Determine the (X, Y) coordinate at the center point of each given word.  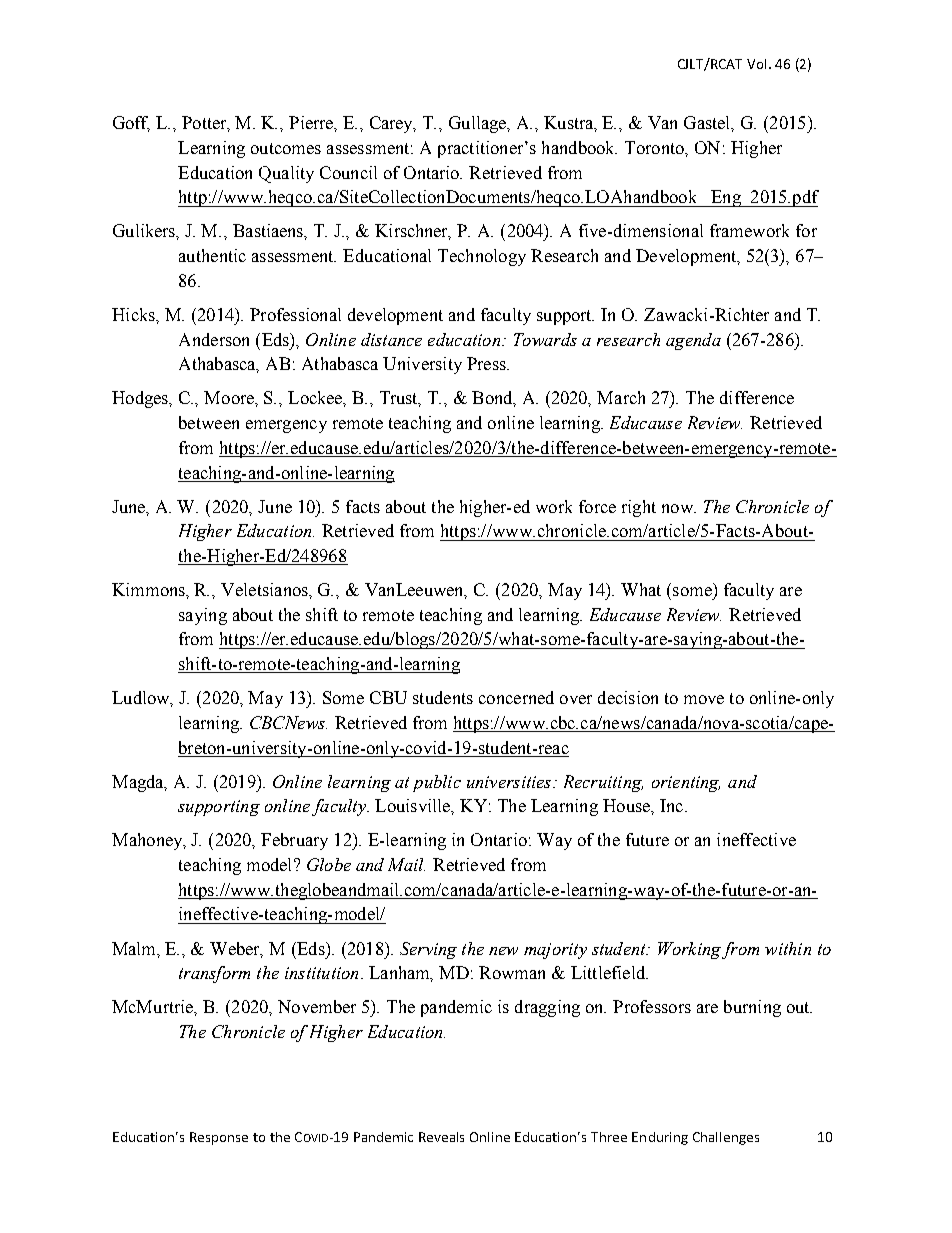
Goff (131, 124)
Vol (756, 64)
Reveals (441, 1137)
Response (219, 1138)
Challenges (726, 1138)
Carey (393, 124)
